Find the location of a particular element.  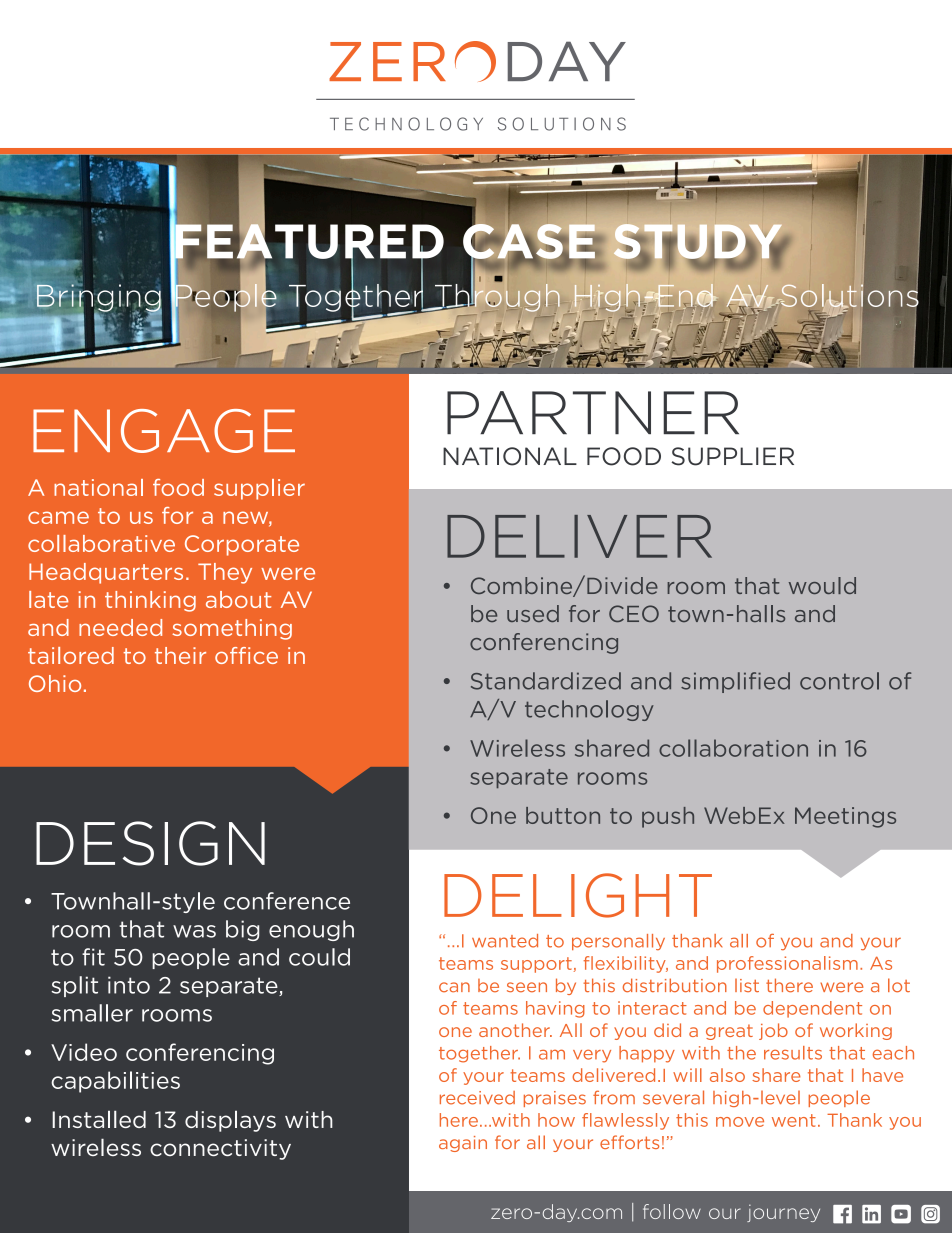

DESIGN is located at coordinates (150, 843).
